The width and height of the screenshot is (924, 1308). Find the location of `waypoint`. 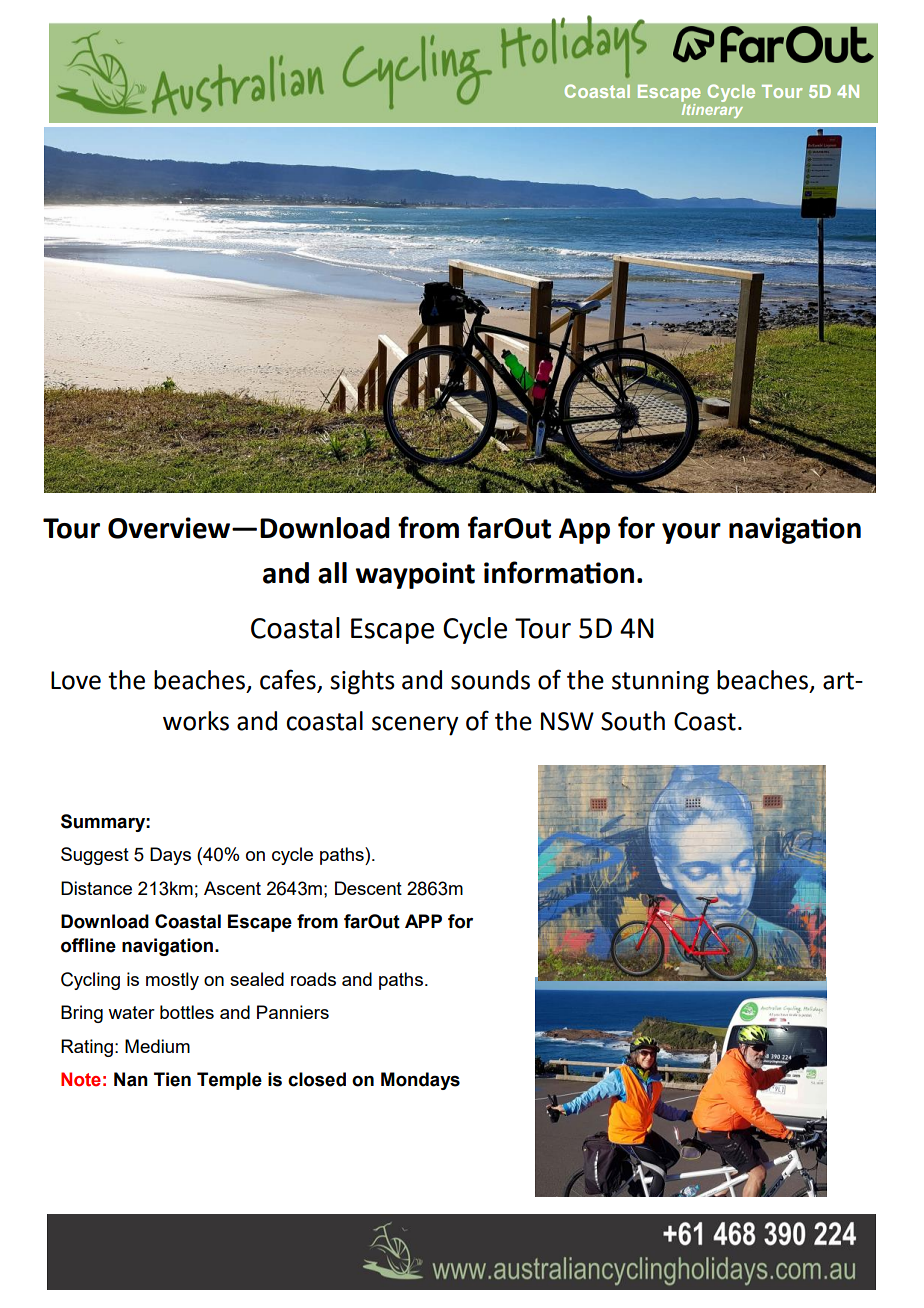

waypoint is located at coordinates (415, 575).
